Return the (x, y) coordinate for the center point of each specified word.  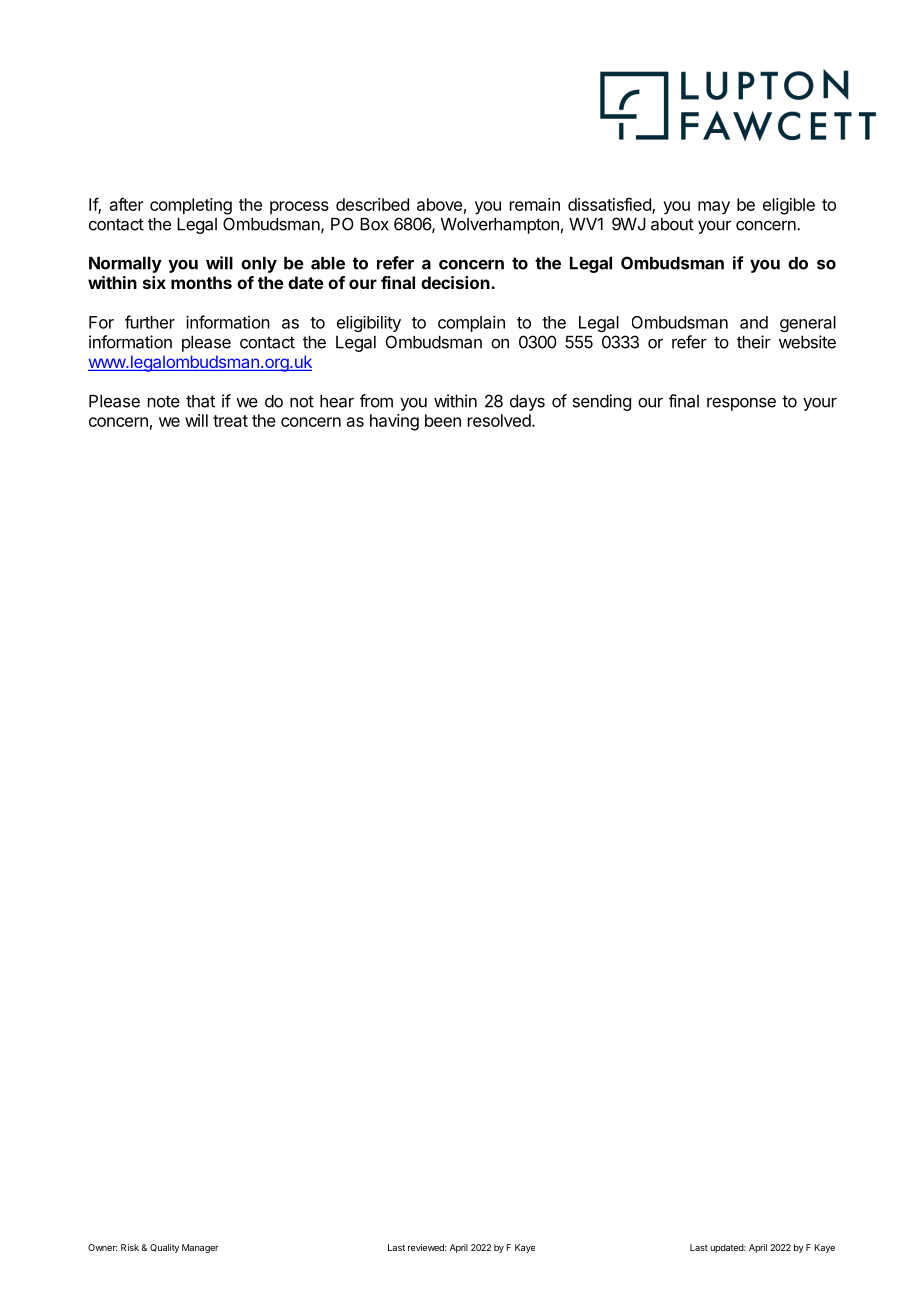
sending (602, 402)
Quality (164, 1248)
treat (230, 421)
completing (191, 206)
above (439, 204)
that (200, 401)
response (741, 404)
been (443, 420)
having (394, 422)
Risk (130, 1247)
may (714, 208)
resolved (500, 420)
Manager (200, 1248)
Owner (102, 1247)
